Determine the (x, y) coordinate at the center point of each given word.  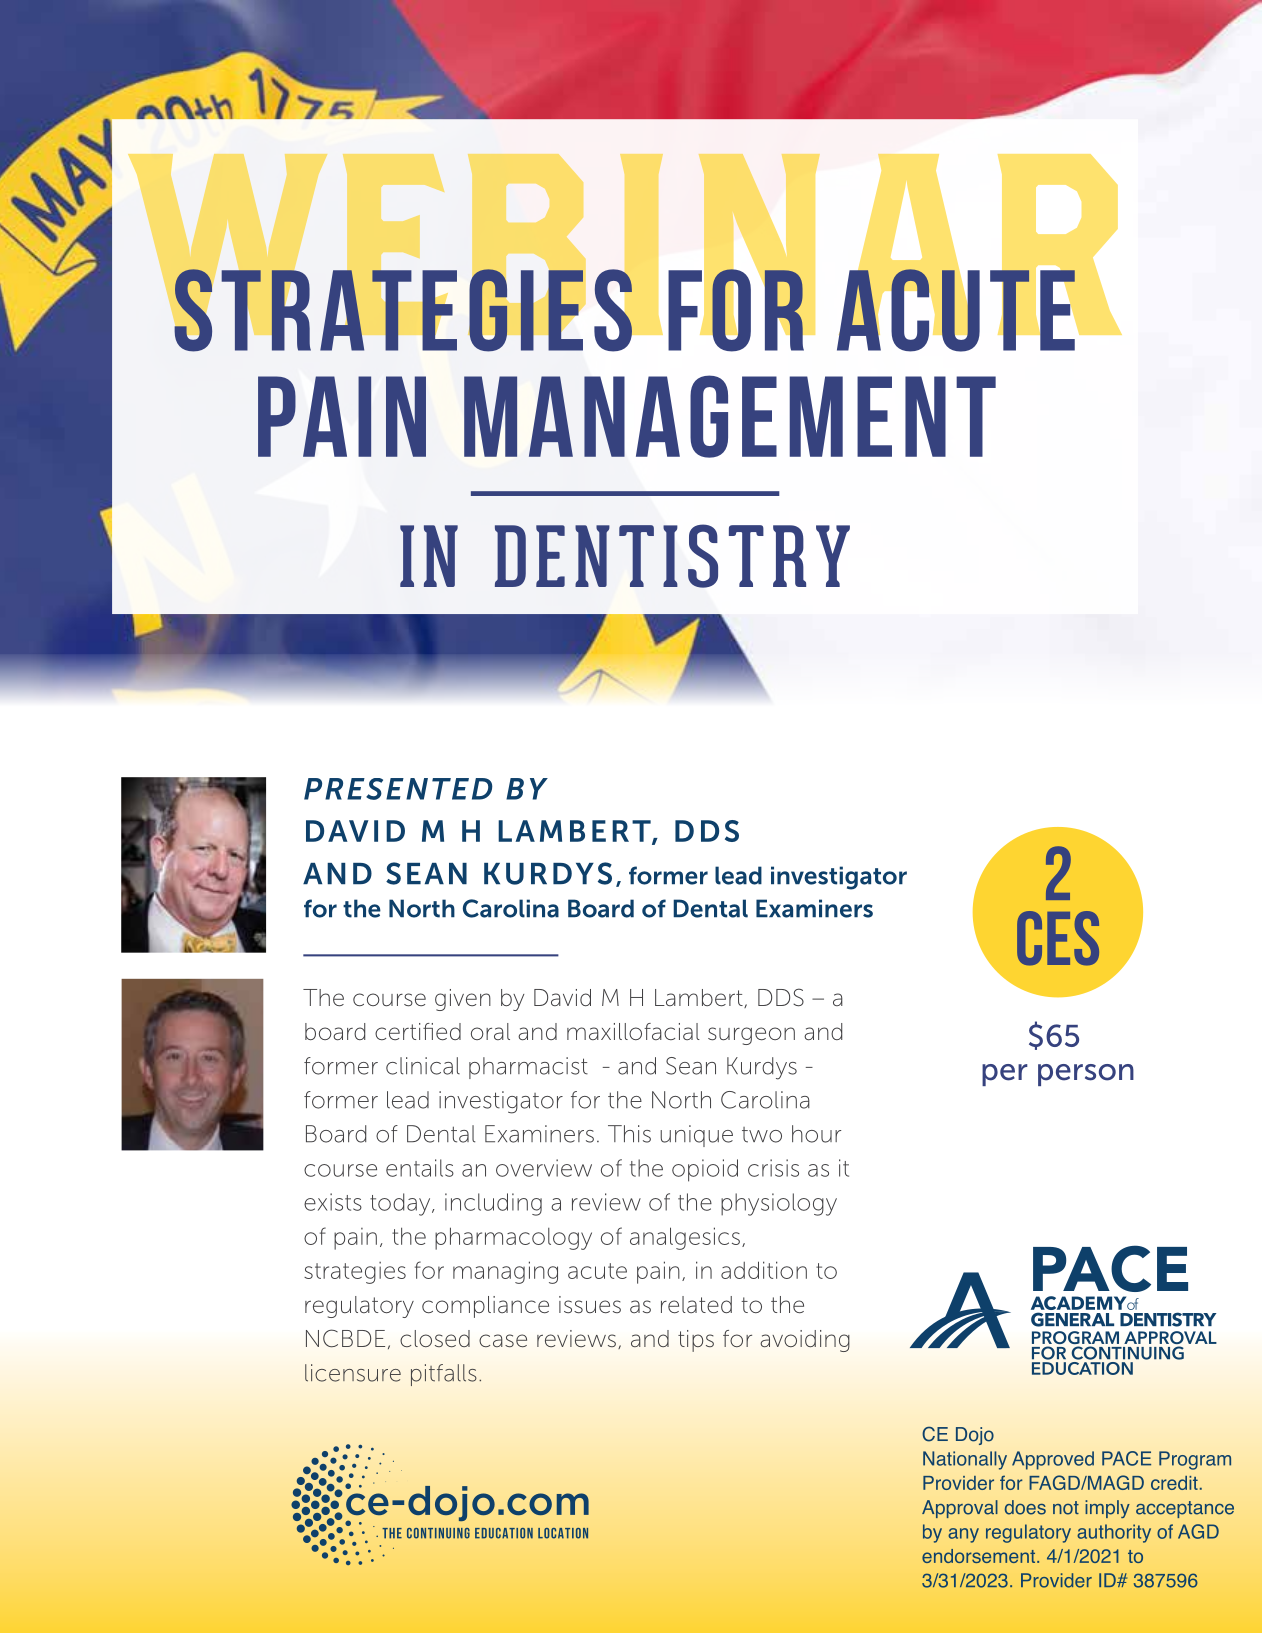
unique (696, 1136)
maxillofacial (633, 1031)
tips (696, 1341)
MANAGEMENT (730, 416)
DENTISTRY (672, 556)
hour (816, 1134)
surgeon (751, 1036)
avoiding (805, 1341)
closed (435, 1339)
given (463, 1000)
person (1086, 1075)
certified (418, 1032)
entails (420, 1168)
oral (490, 1031)
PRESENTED (398, 789)
